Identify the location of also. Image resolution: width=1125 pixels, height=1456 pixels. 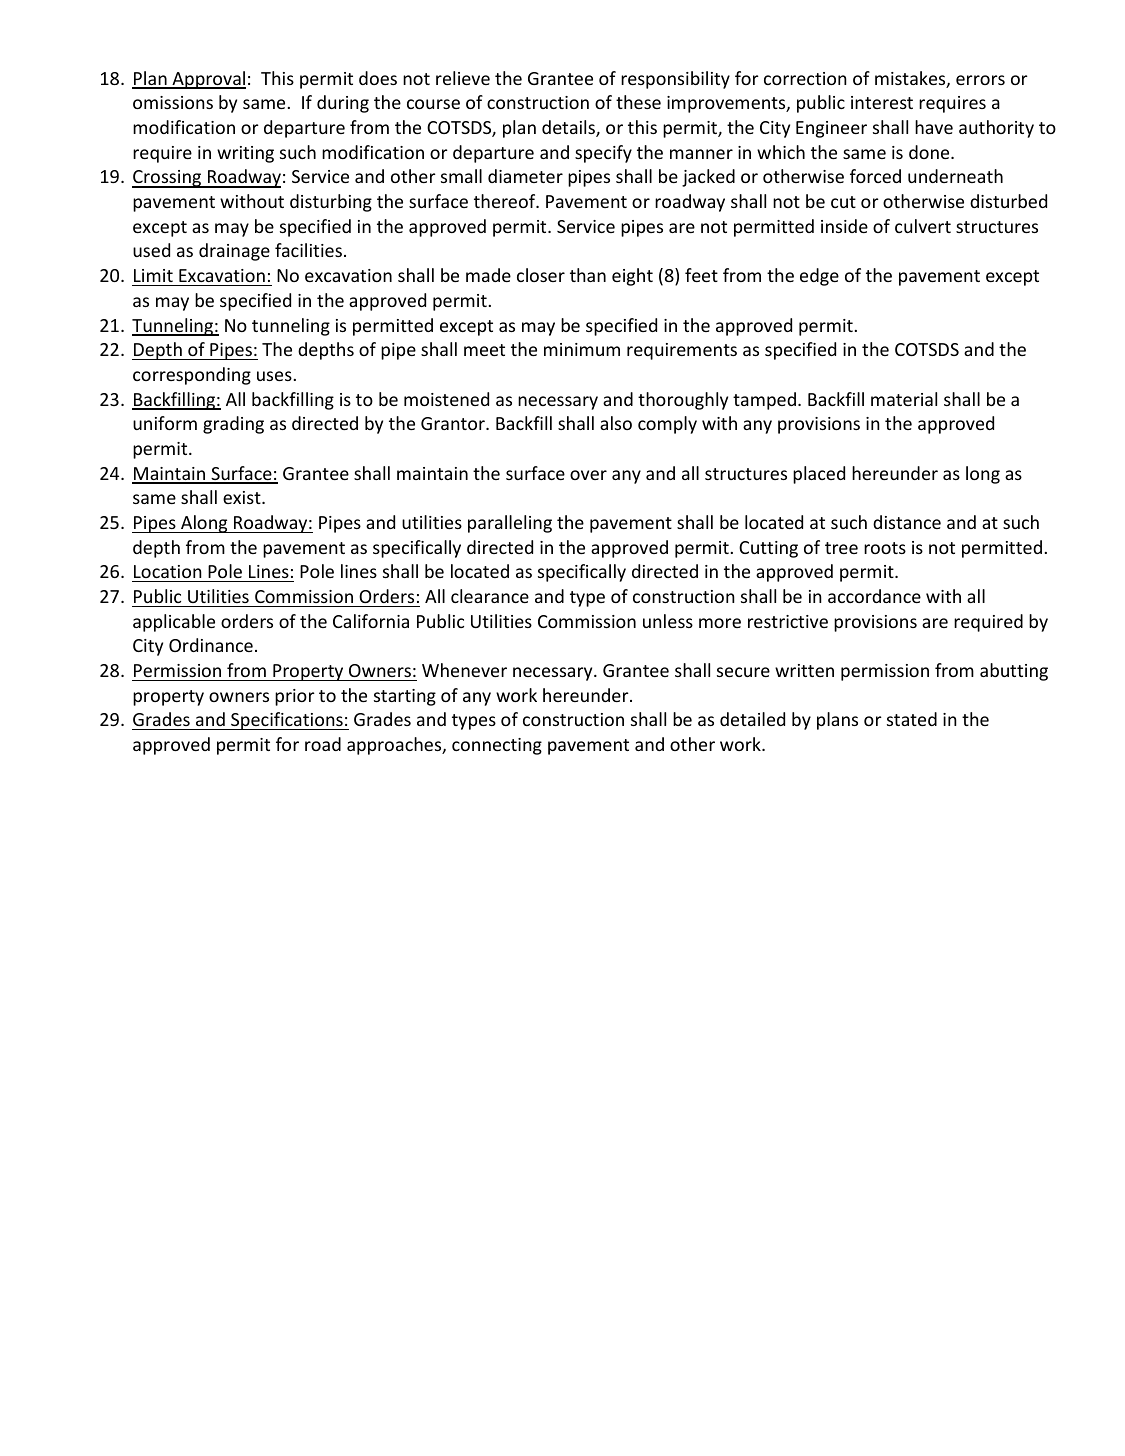
(616, 423).
